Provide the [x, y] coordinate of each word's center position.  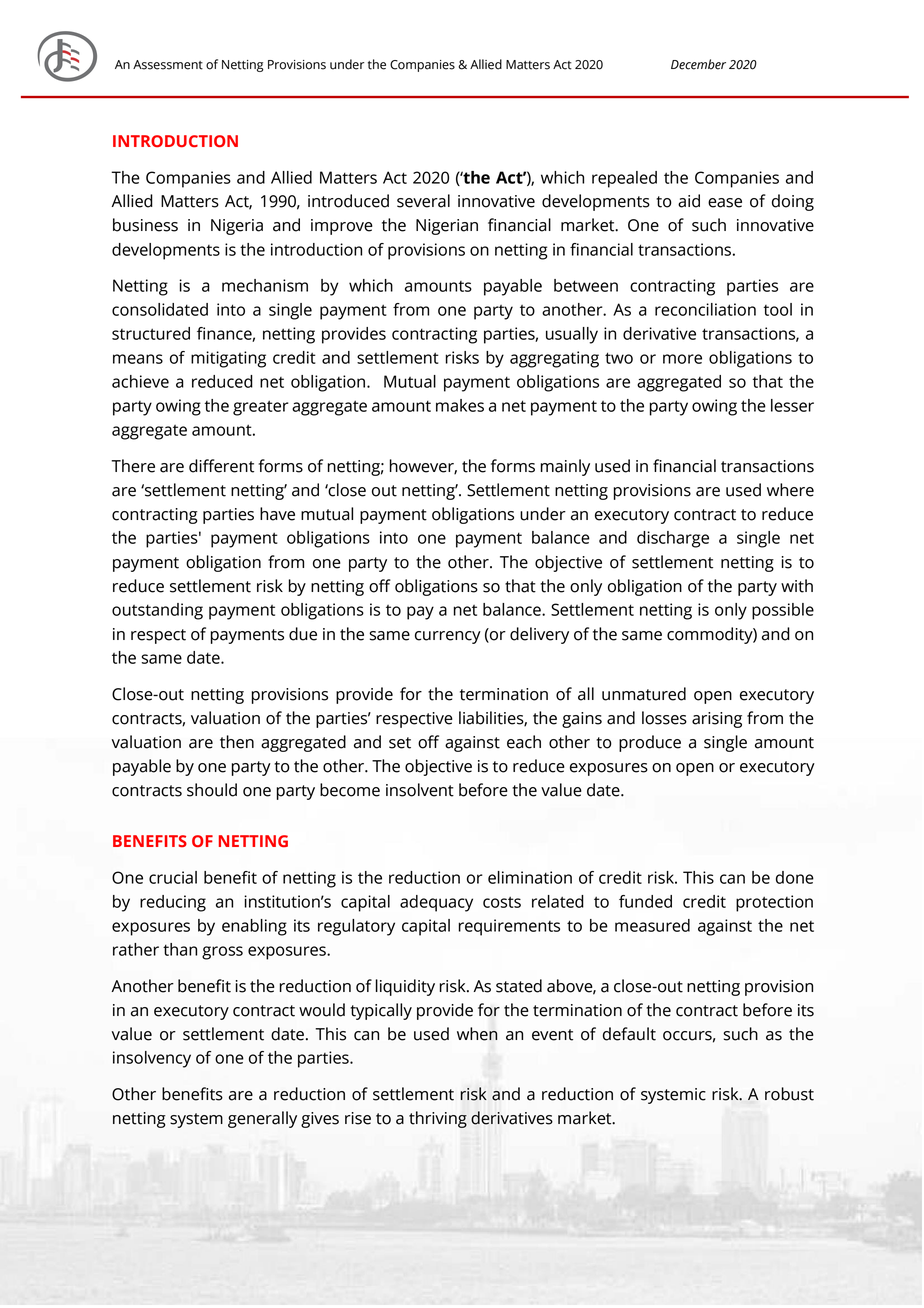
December [698, 64]
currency [448, 637]
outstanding [157, 611]
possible [783, 611]
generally [262, 1119]
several [423, 201]
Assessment [168, 65]
